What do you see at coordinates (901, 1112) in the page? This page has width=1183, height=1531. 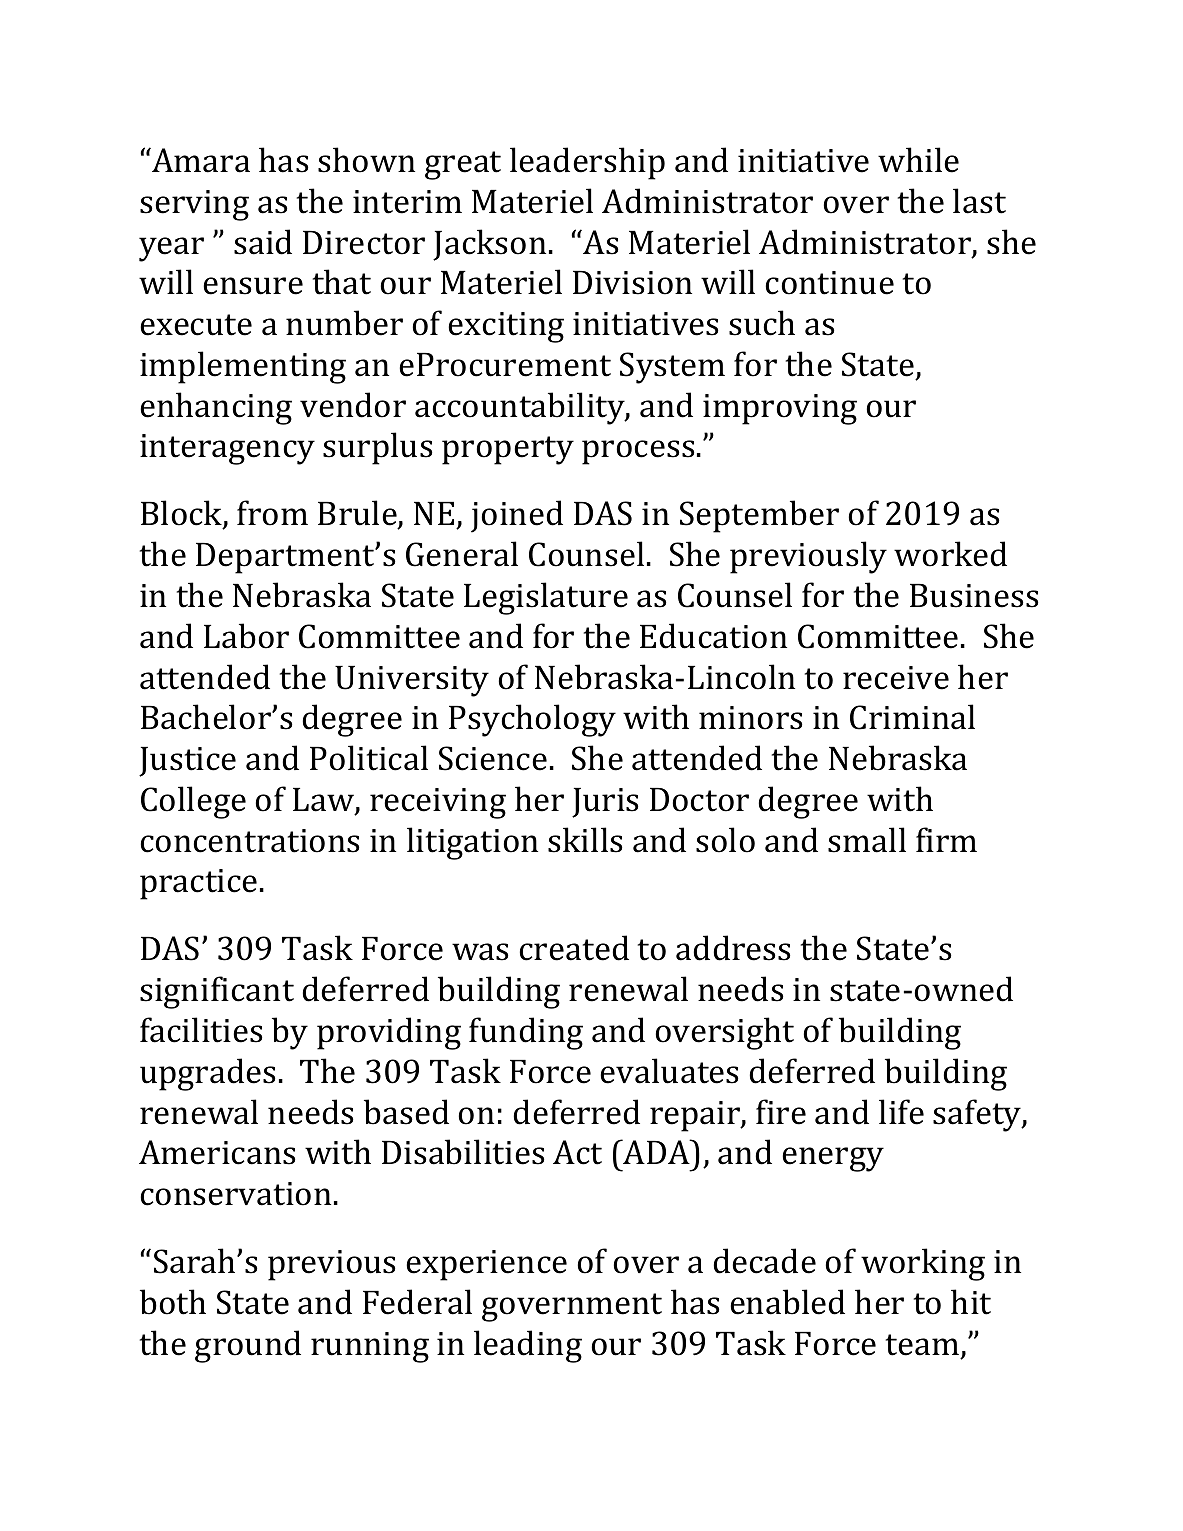 I see `life` at bounding box center [901, 1112].
